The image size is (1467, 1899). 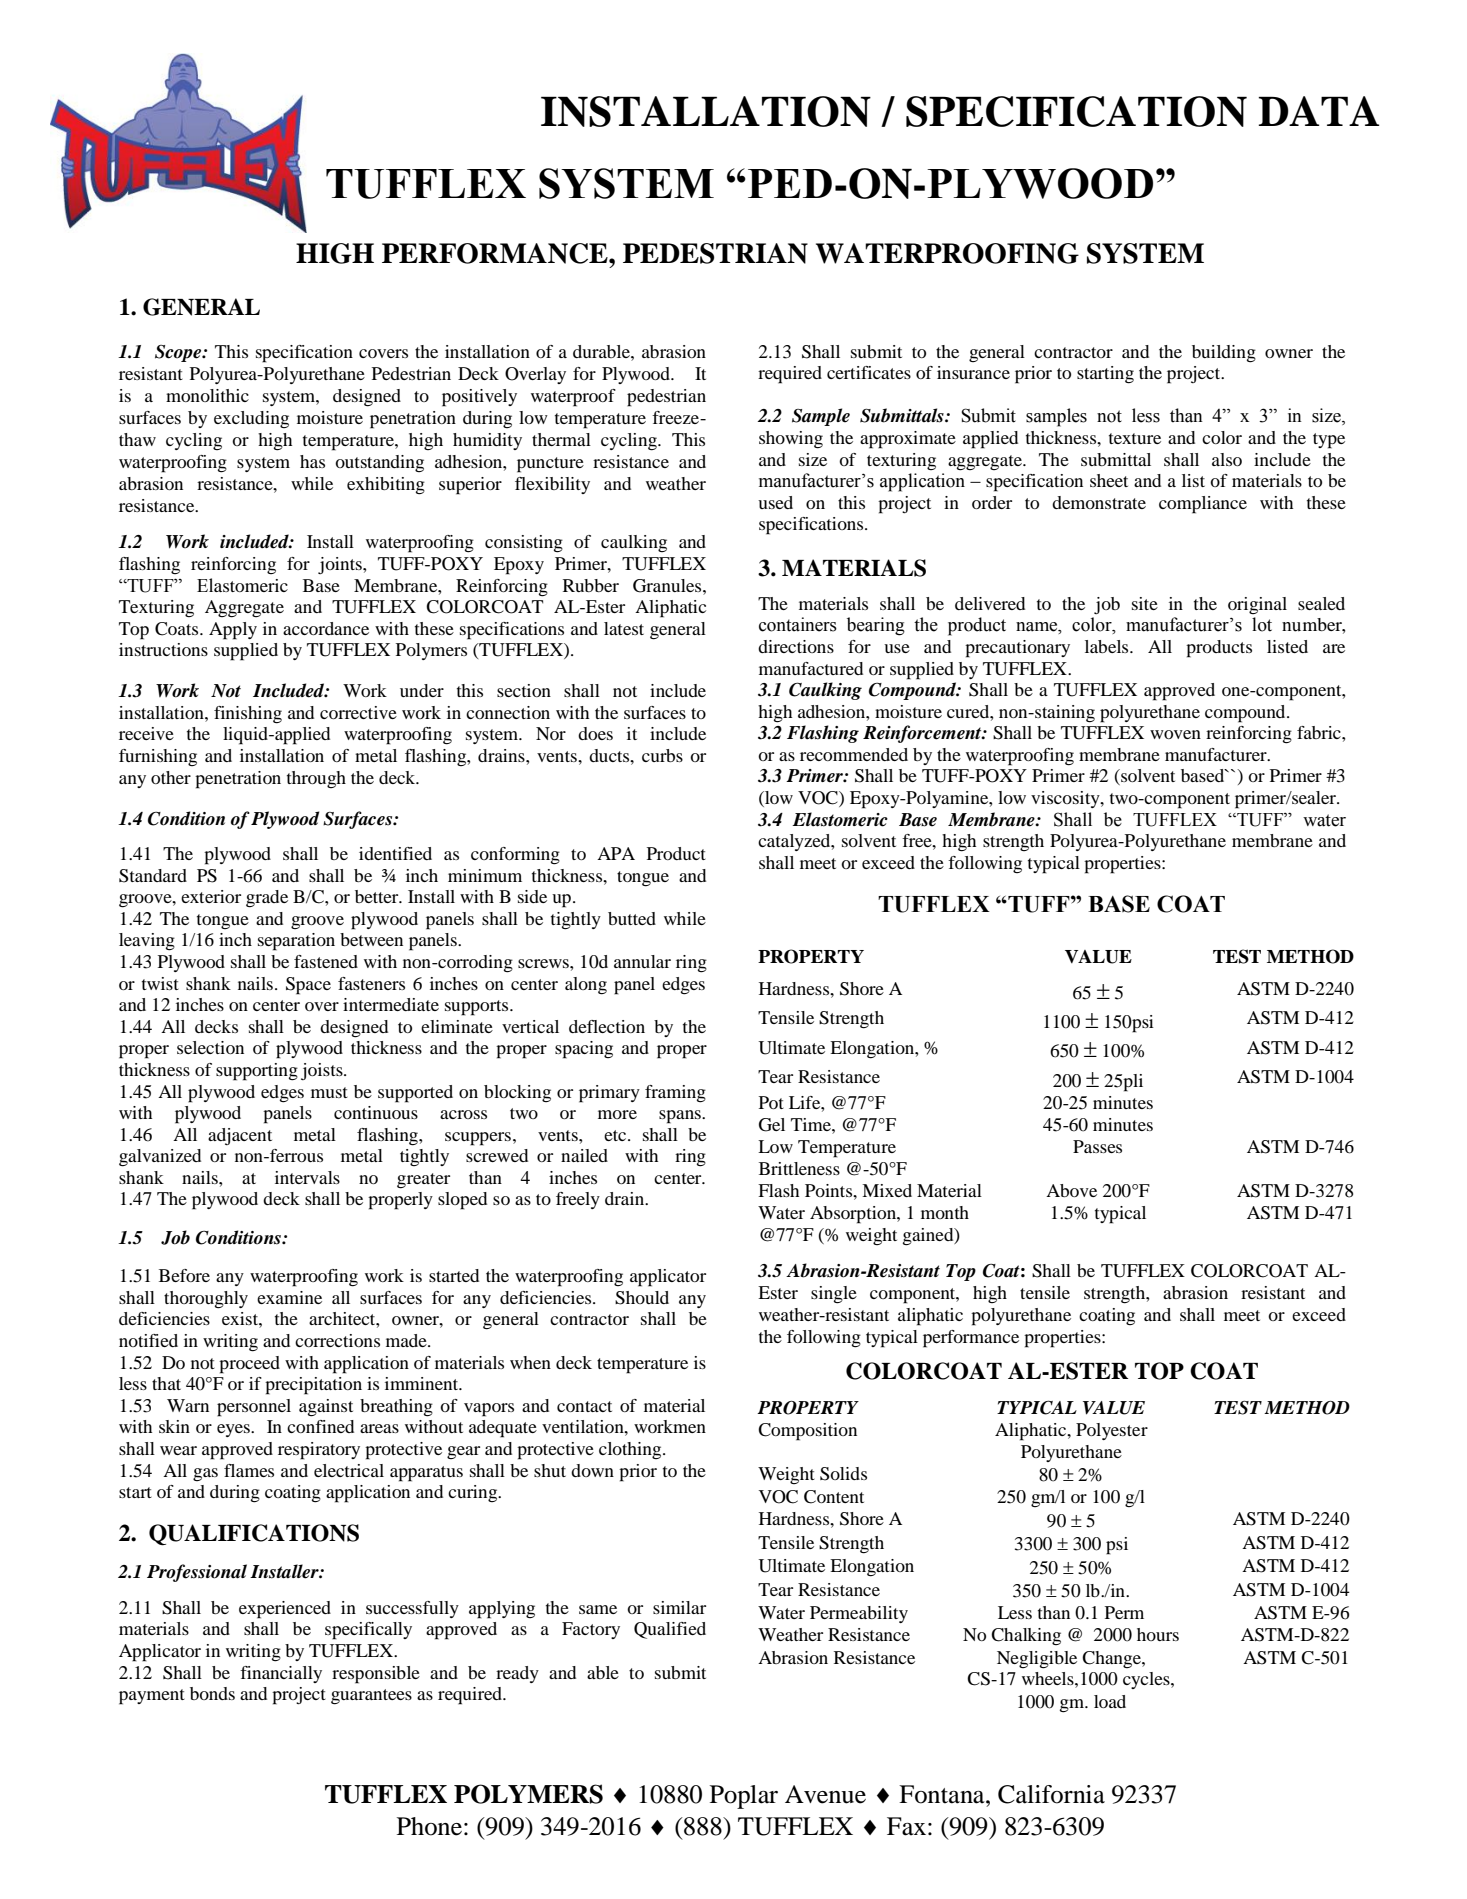 I want to click on Composition, so click(x=807, y=1432).
